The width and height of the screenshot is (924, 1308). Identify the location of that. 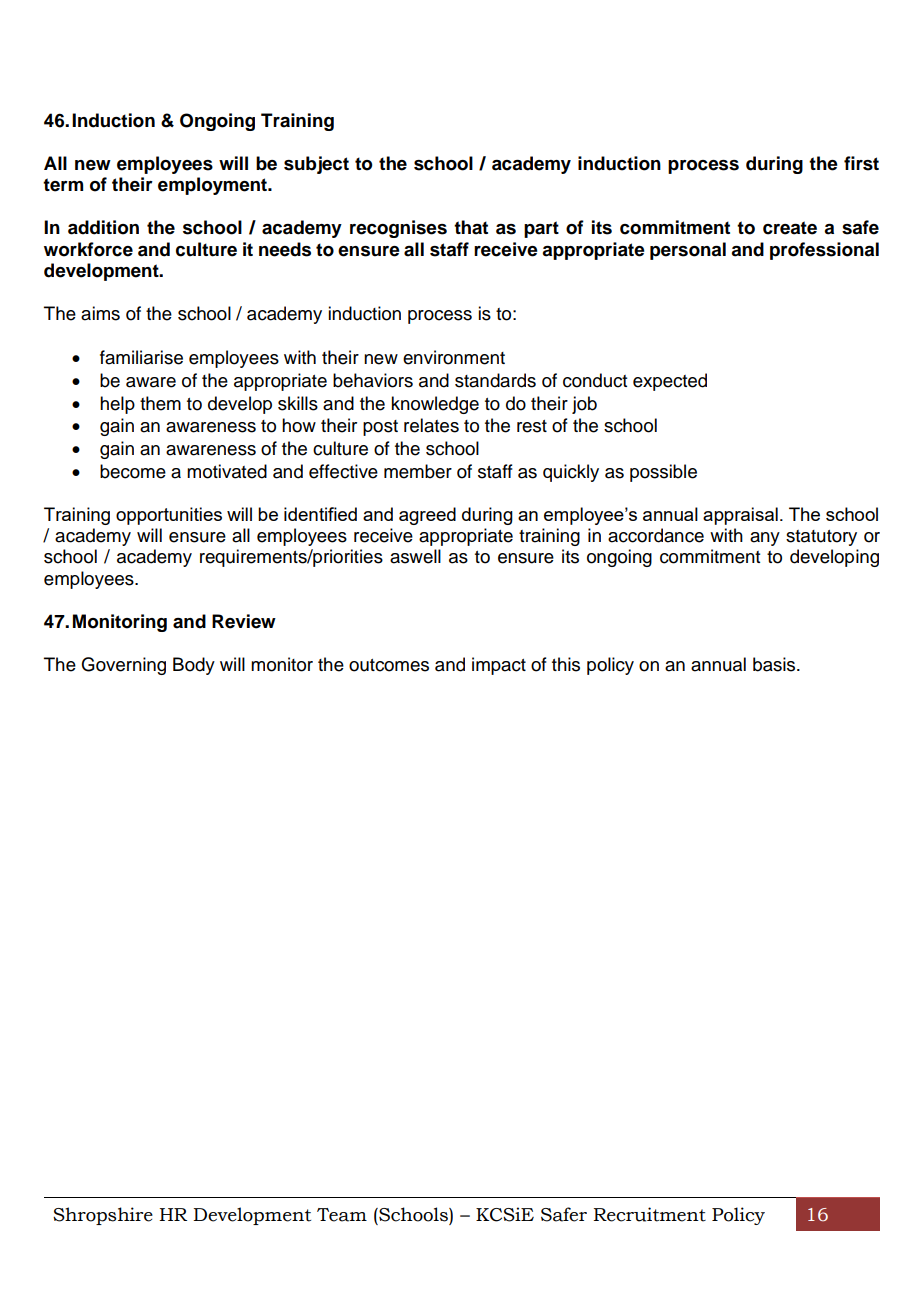
(471, 227).
